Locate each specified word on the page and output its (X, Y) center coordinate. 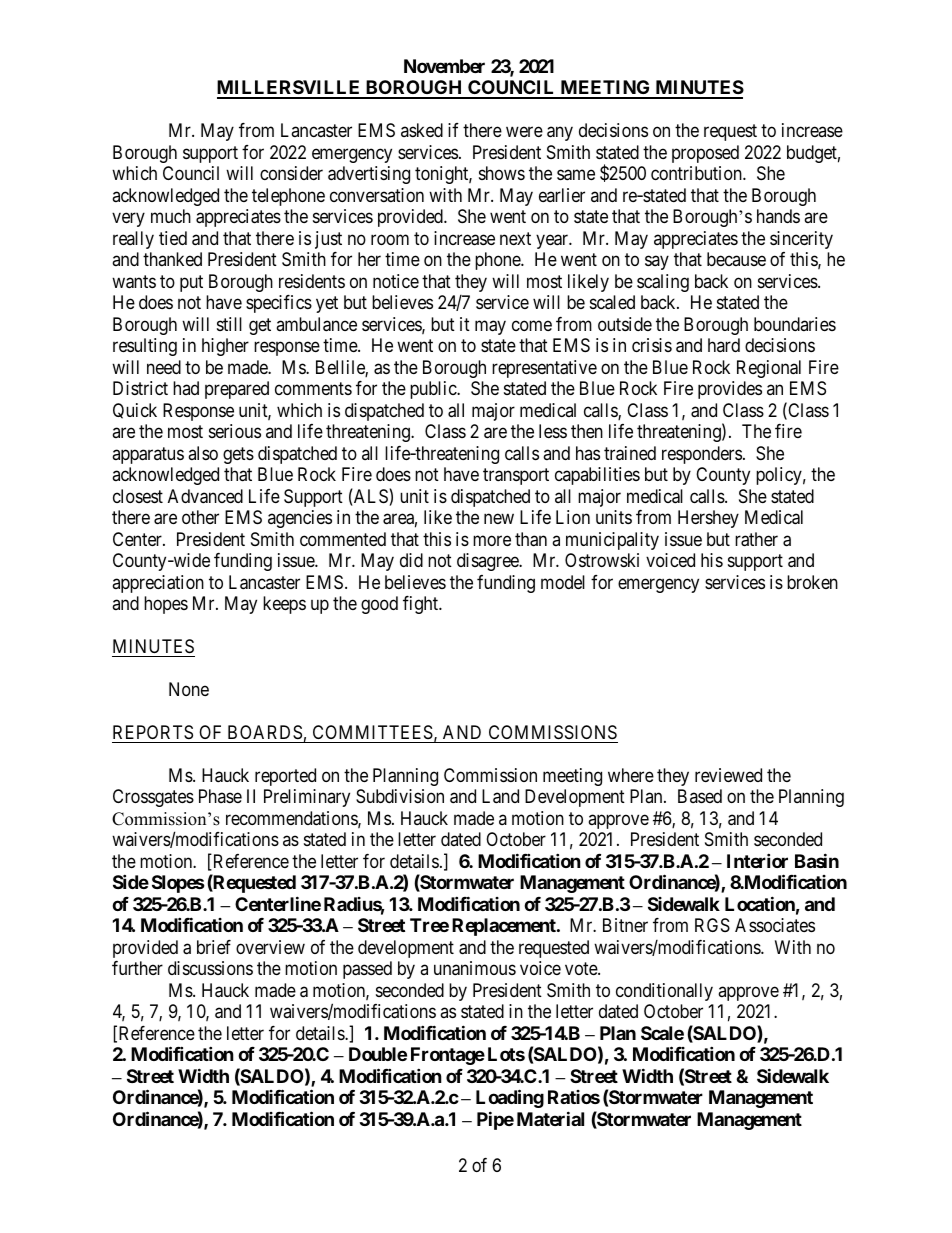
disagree (489, 562)
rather (756, 539)
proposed (705, 154)
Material (550, 1118)
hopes (166, 605)
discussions (210, 968)
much (171, 216)
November (444, 66)
